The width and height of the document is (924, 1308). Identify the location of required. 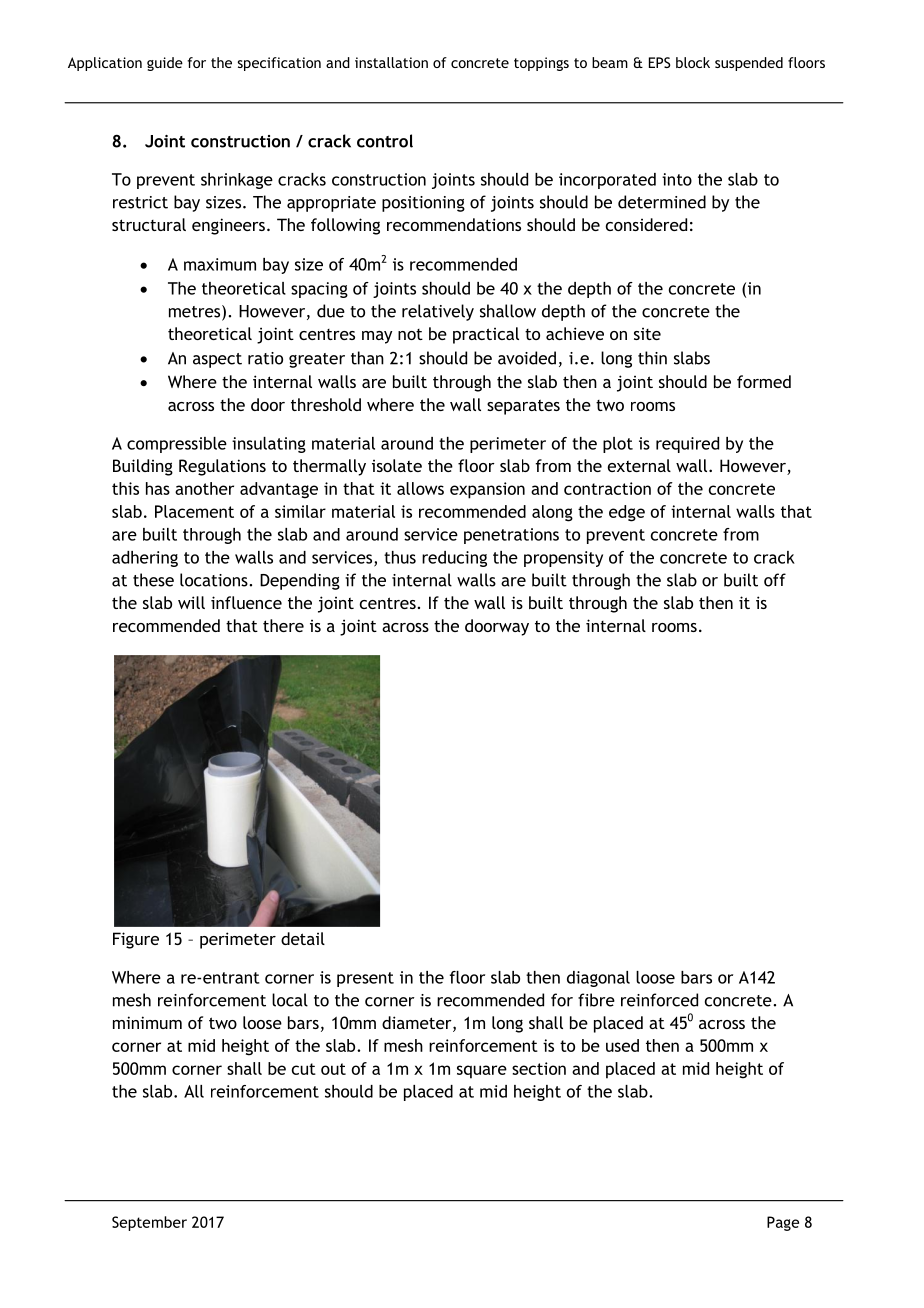
(687, 445).
